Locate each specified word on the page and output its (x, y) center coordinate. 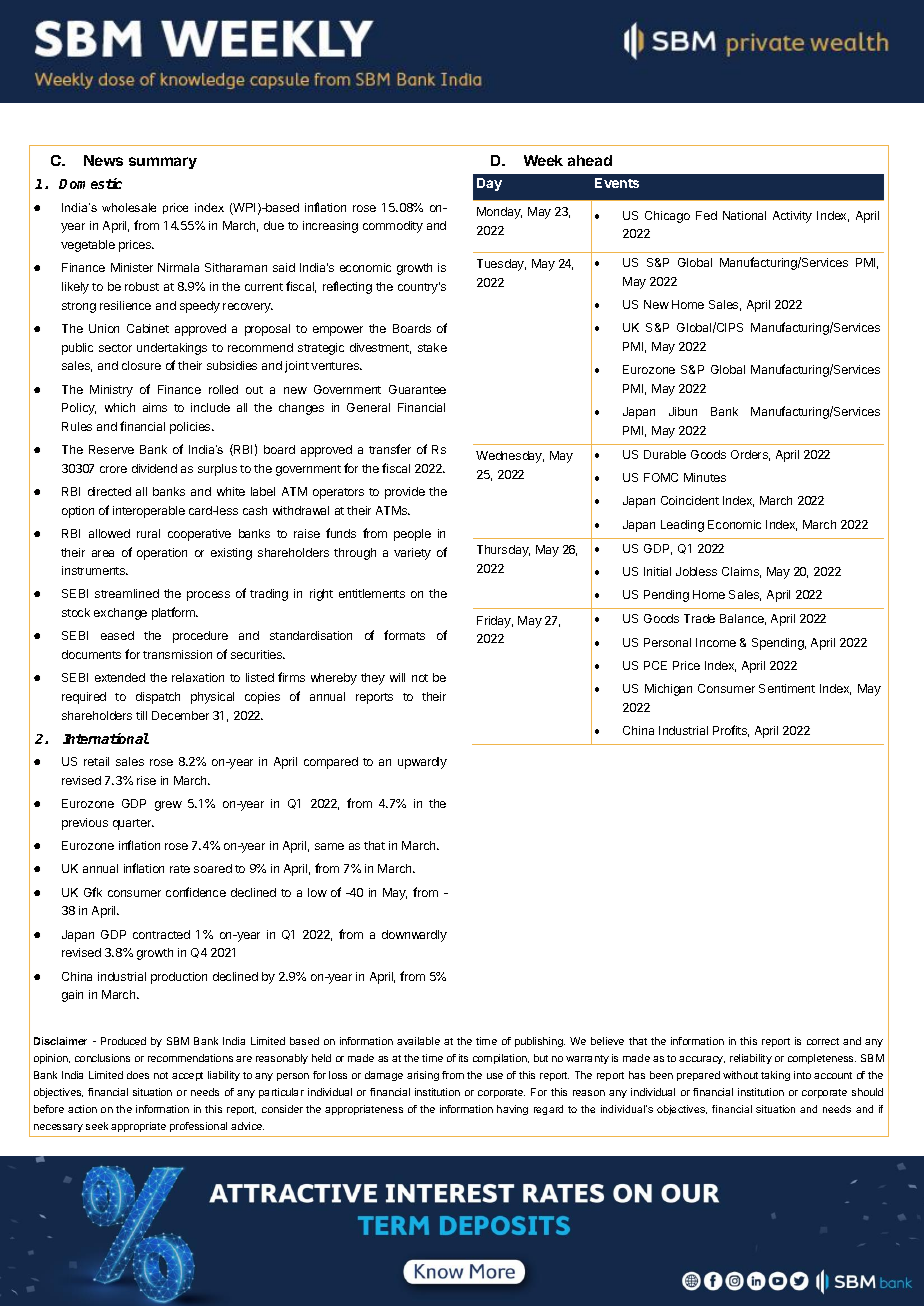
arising (423, 1076)
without (740, 1075)
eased (117, 635)
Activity (792, 217)
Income (716, 642)
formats (404, 635)
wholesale (129, 207)
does (138, 1075)
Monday (499, 213)
